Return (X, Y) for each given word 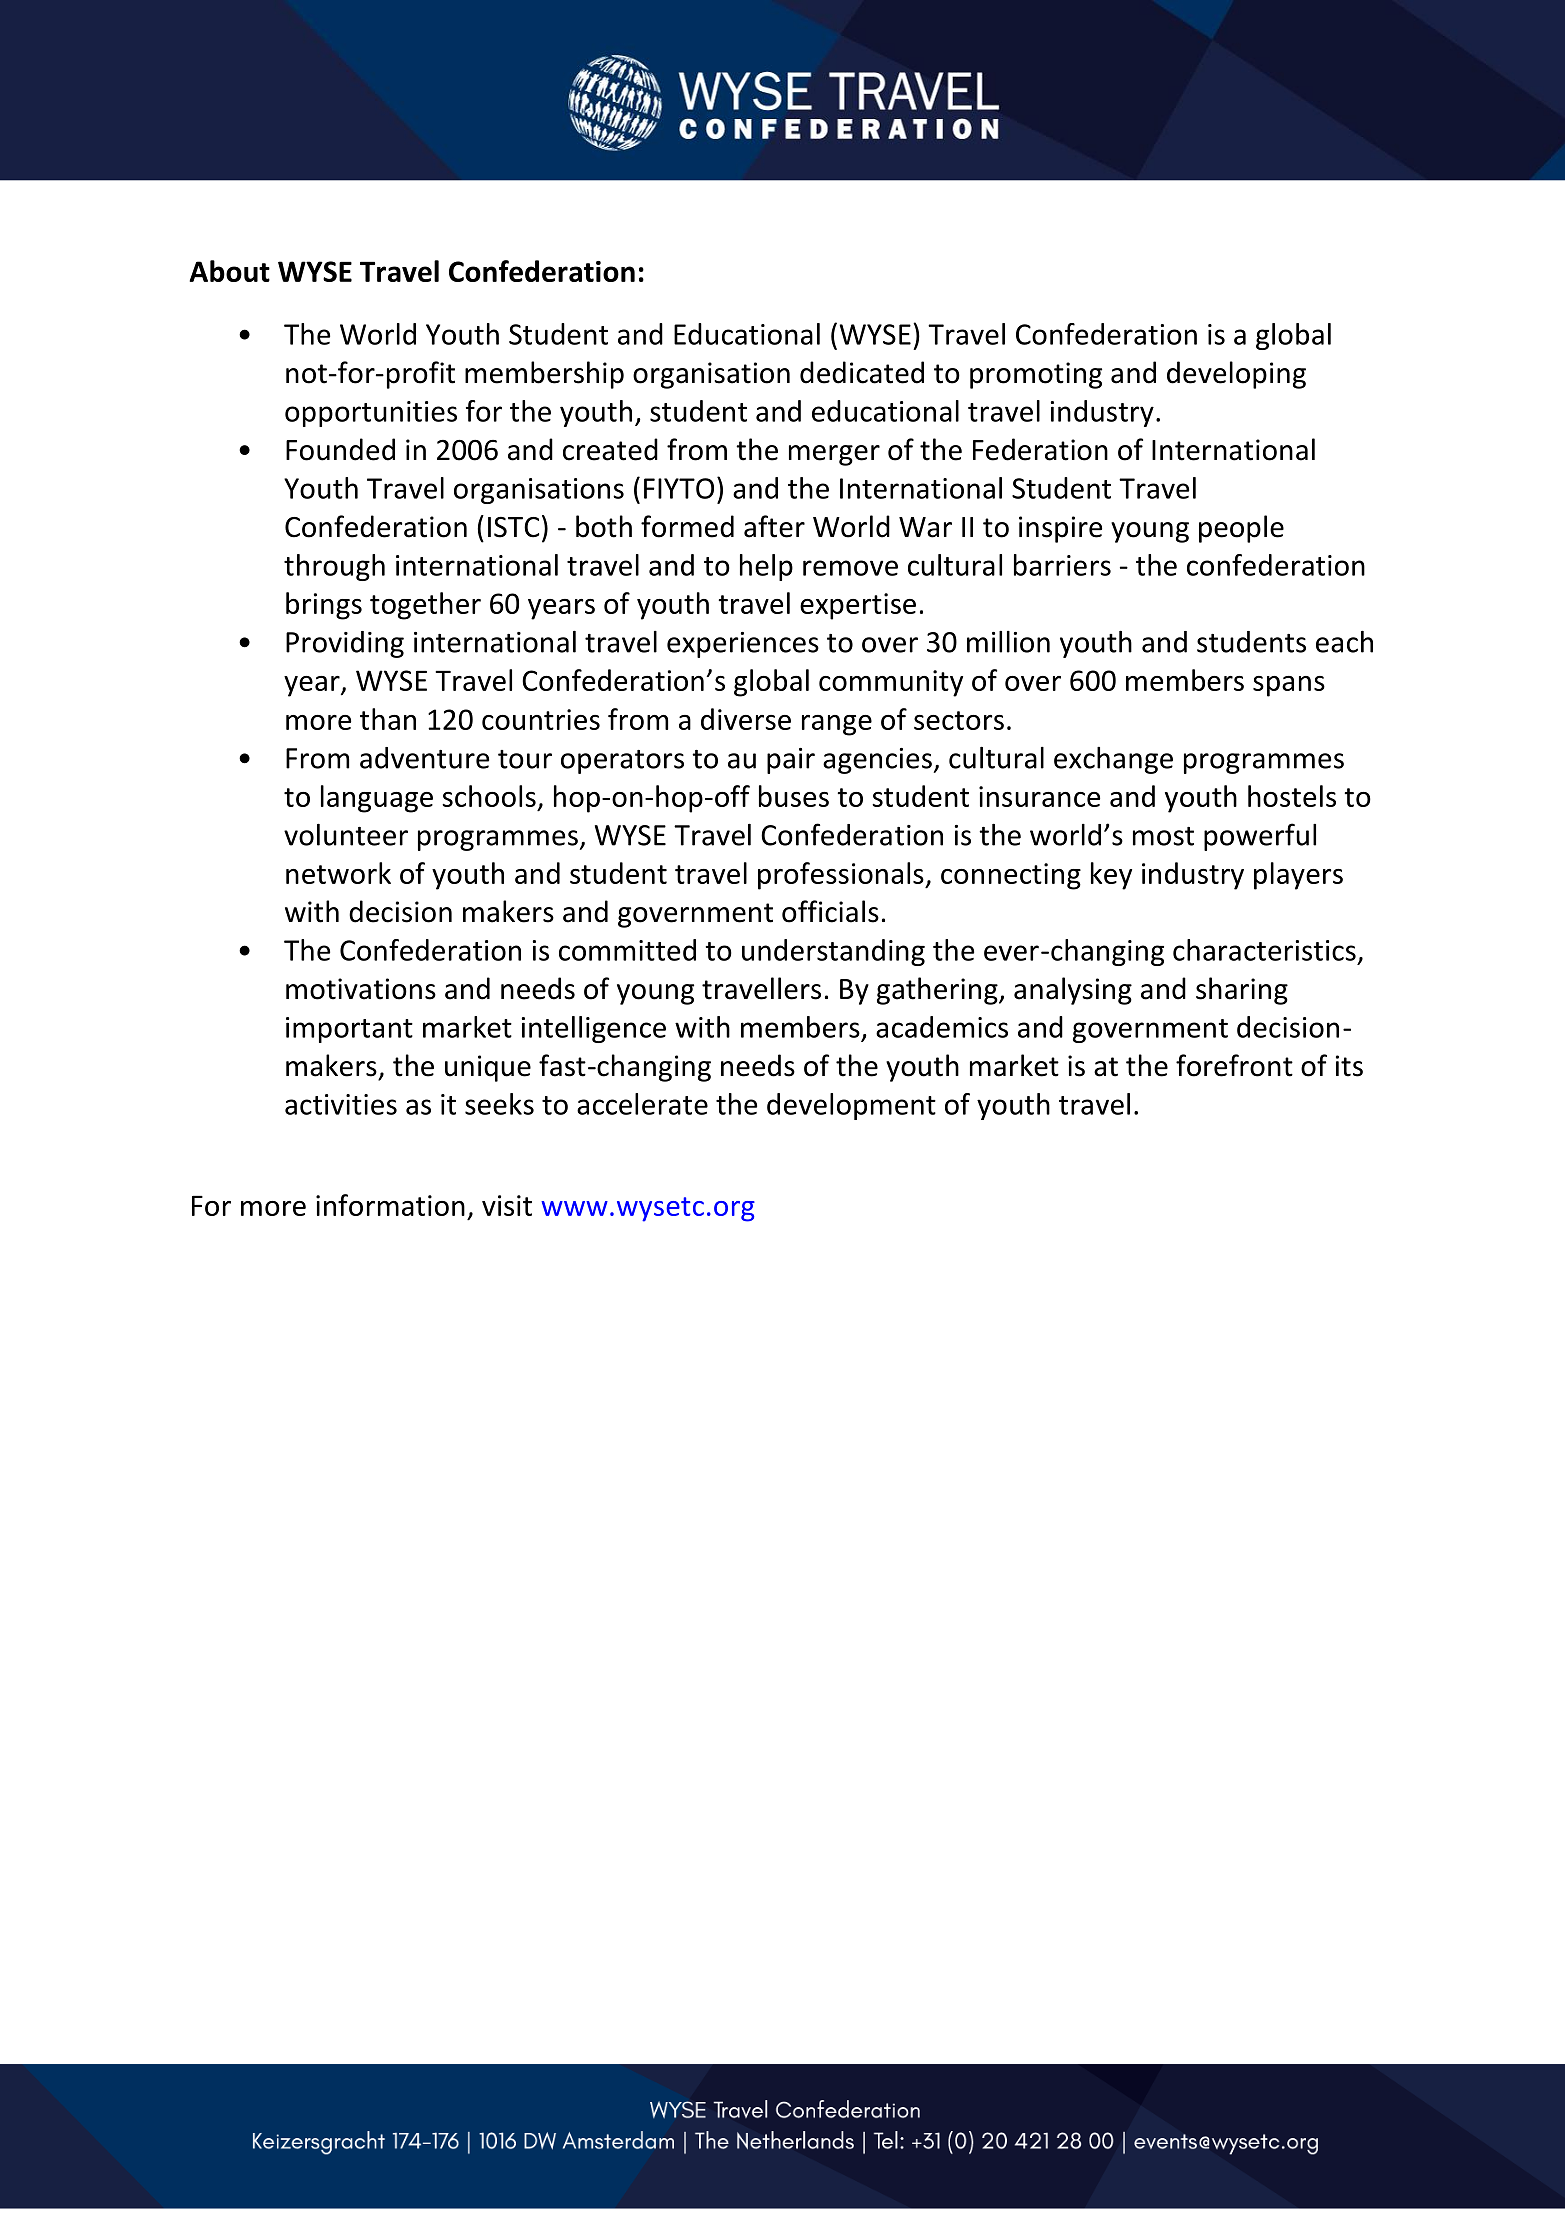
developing (1236, 375)
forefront (1234, 1065)
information (390, 1205)
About (229, 271)
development (851, 1106)
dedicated (862, 372)
